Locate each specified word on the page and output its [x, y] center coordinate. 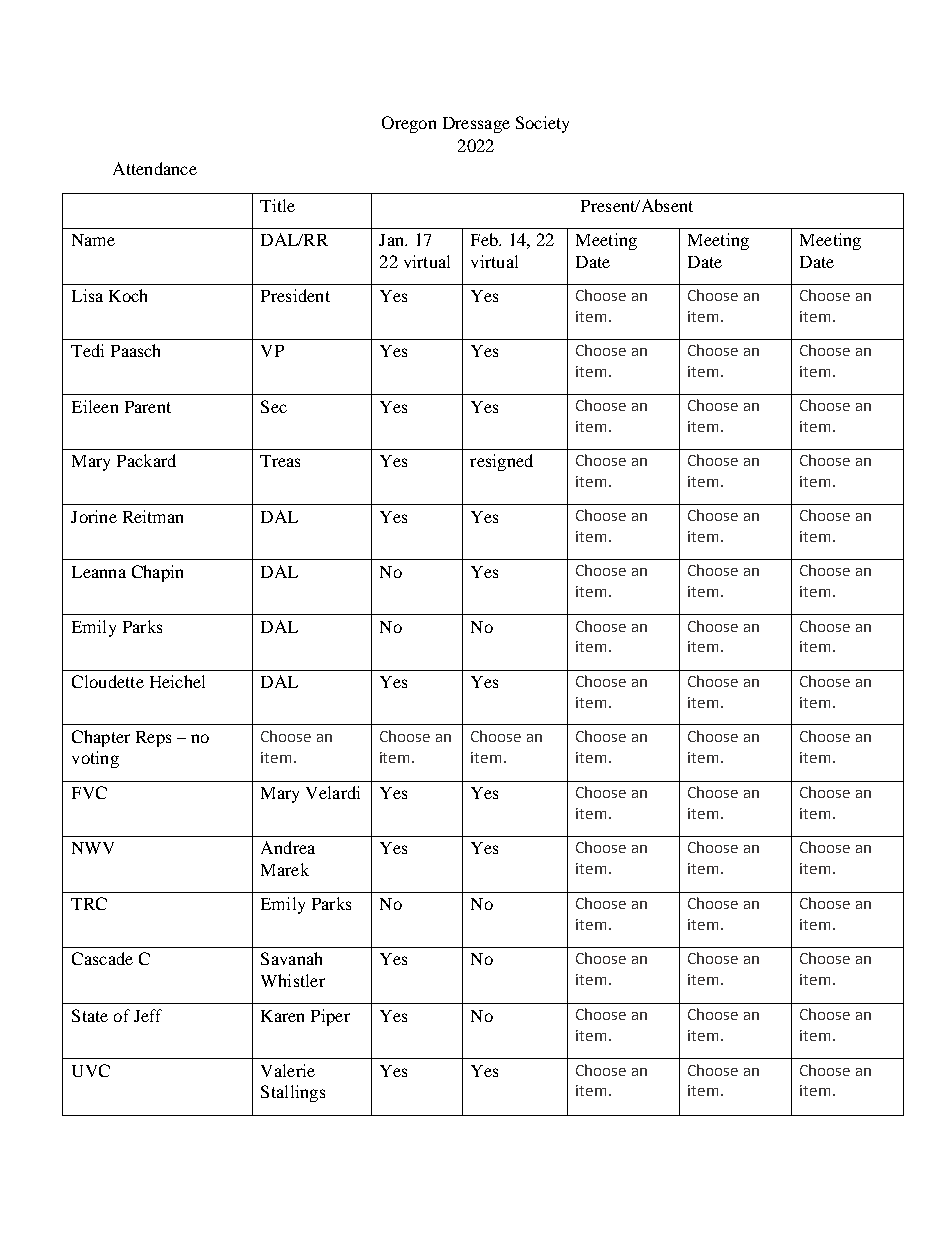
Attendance [155, 168]
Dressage [476, 125]
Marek [285, 869]
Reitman [153, 516]
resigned [501, 462]
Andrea [288, 847]
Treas [280, 461]
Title [277, 205]
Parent [148, 407]
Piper [330, 1017]
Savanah [291, 958]
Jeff [148, 1015]
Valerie [288, 1070]
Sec [274, 406]
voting [95, 759]
